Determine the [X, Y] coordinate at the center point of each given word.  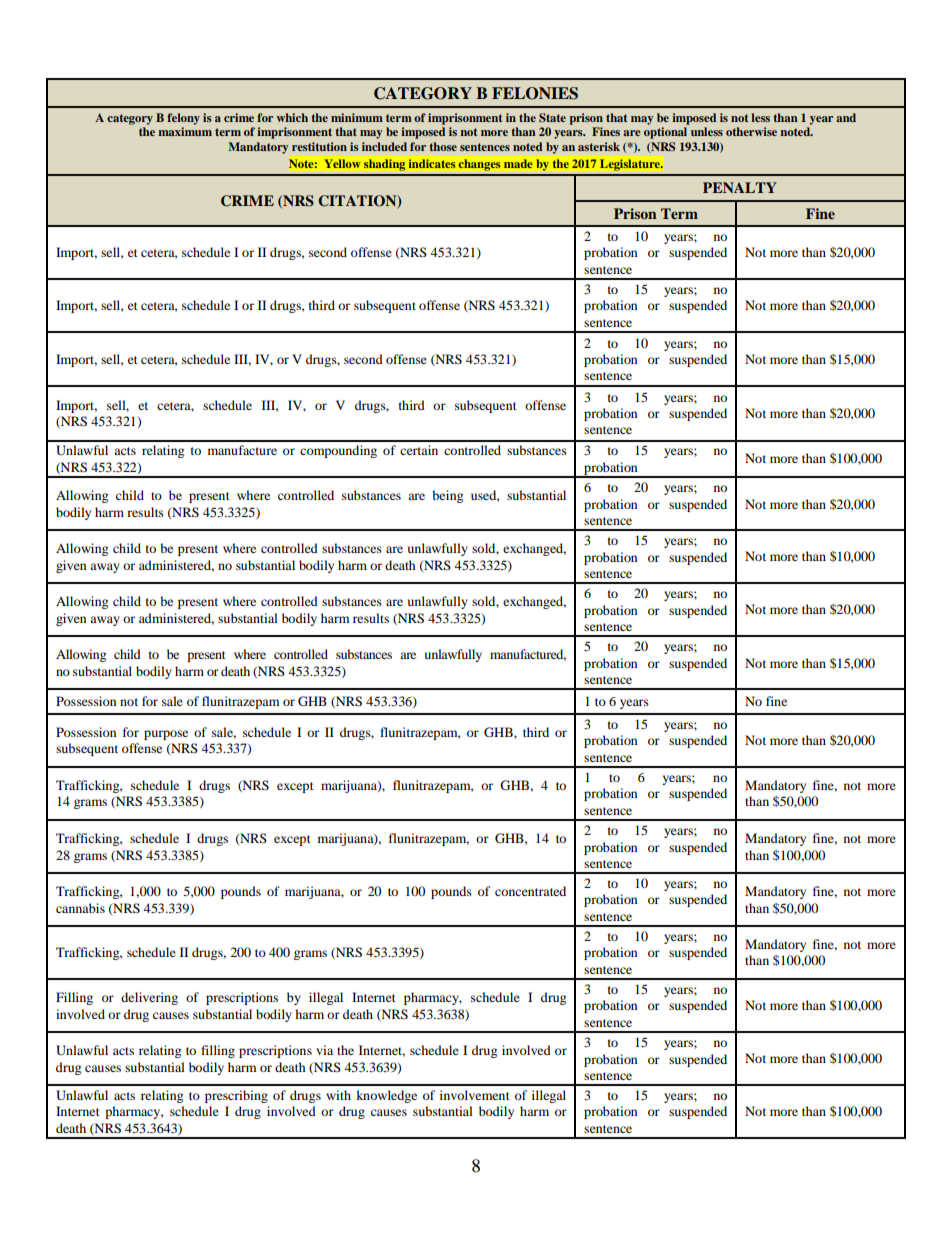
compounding [338, 451]
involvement [475, 1095]
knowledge [386, 1096]
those [443, 146]
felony [183, 119]
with [338, 1095]
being [447, 496]
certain [419, 450]
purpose [166, 735]
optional [665, 133]
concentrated [530, 891]
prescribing [236, 1096]
